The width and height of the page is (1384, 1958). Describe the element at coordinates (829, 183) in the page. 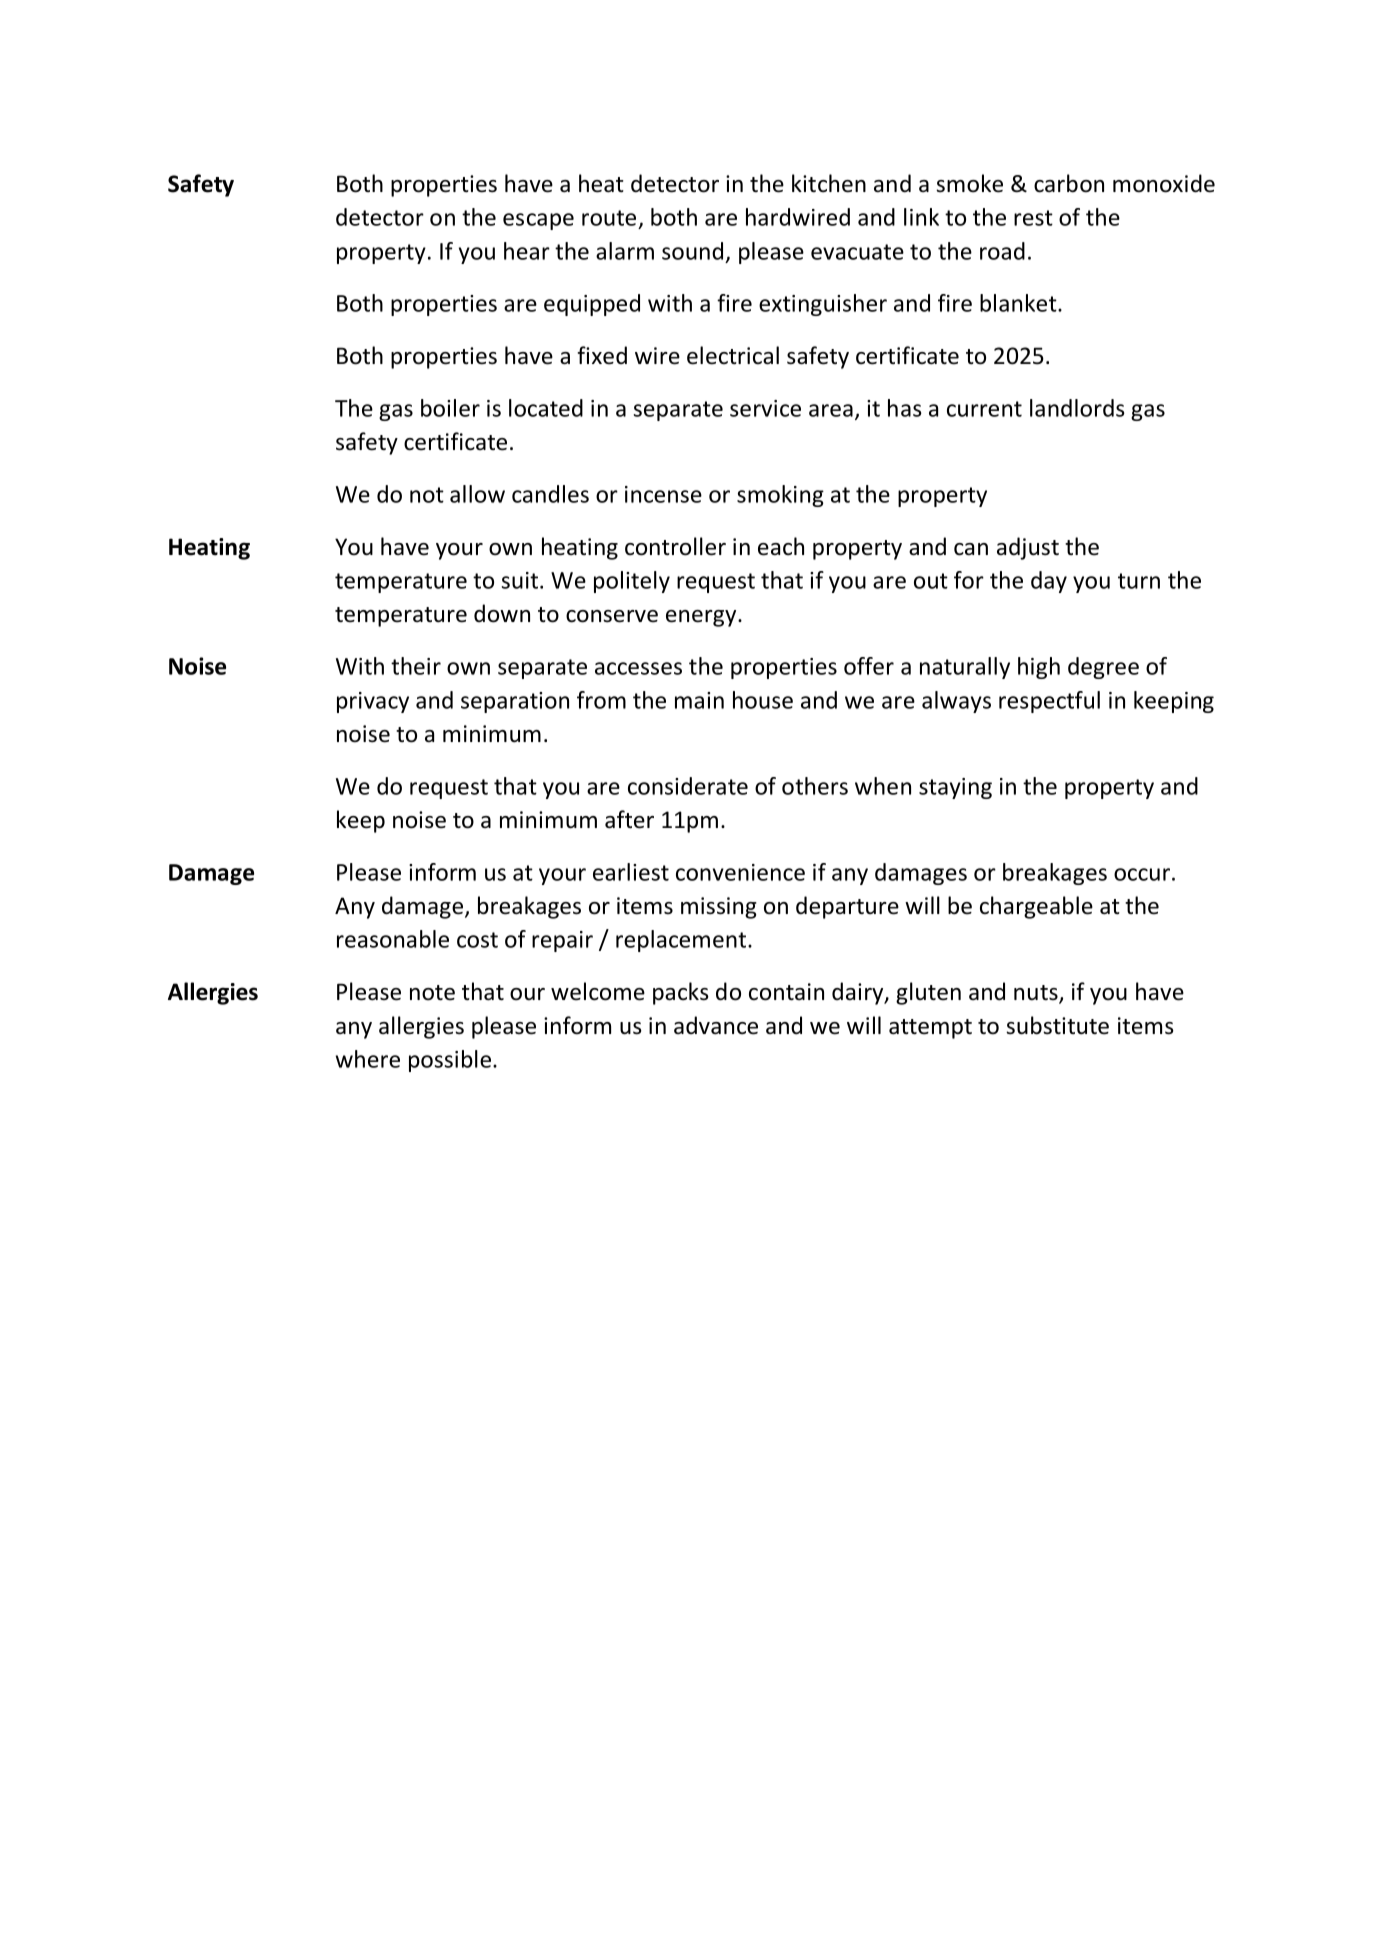

I see `kitchen` at that location.
